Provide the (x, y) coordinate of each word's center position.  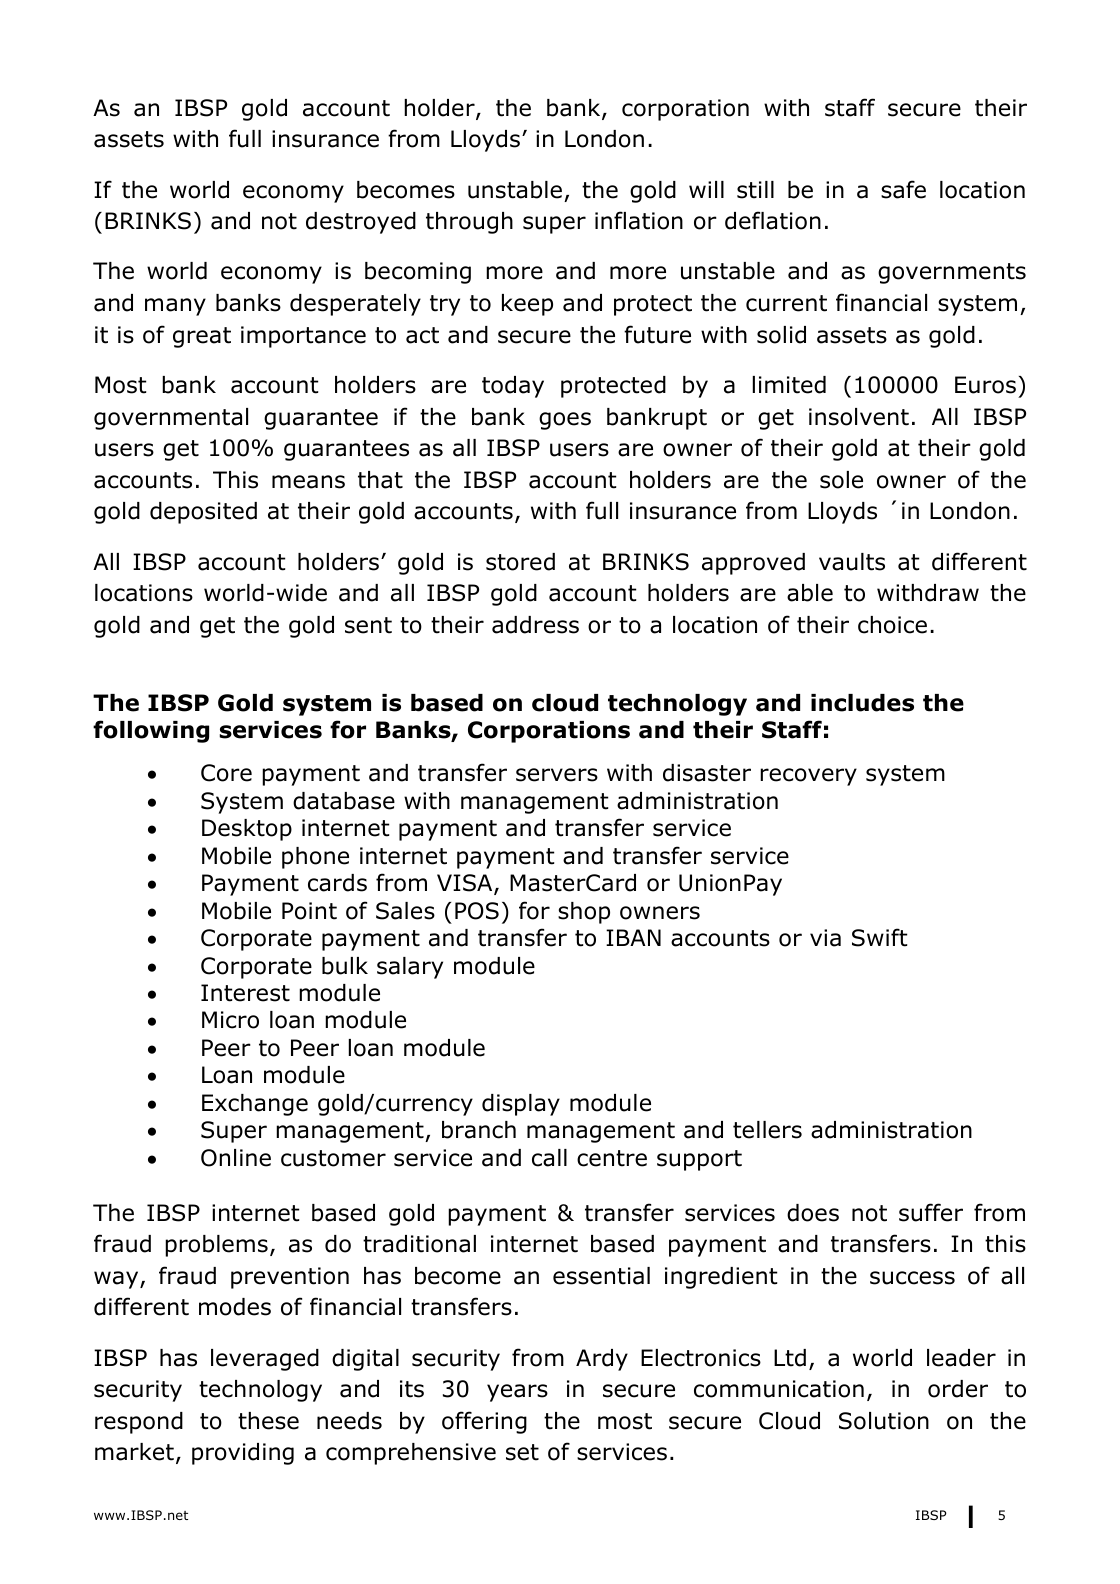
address (535, 625)
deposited (203, 513)
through (469, 223)
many (175, 307)
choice (892, 625)
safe (903, 189)
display (521, 1105)
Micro (230, 1020)
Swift (879, 937)
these (268, 1421)
